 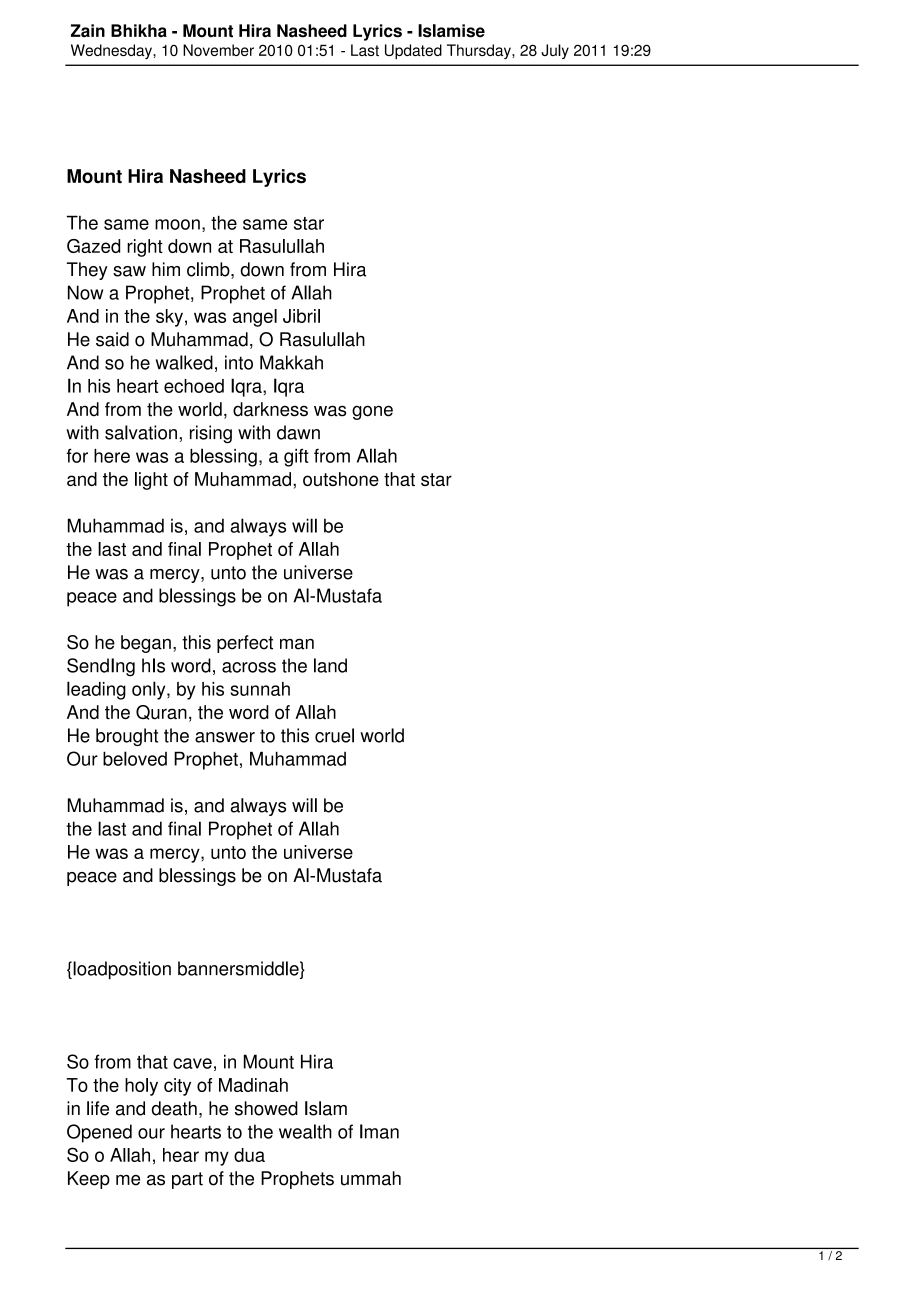 I want to click on Updated, so click(x=413, y=51).
